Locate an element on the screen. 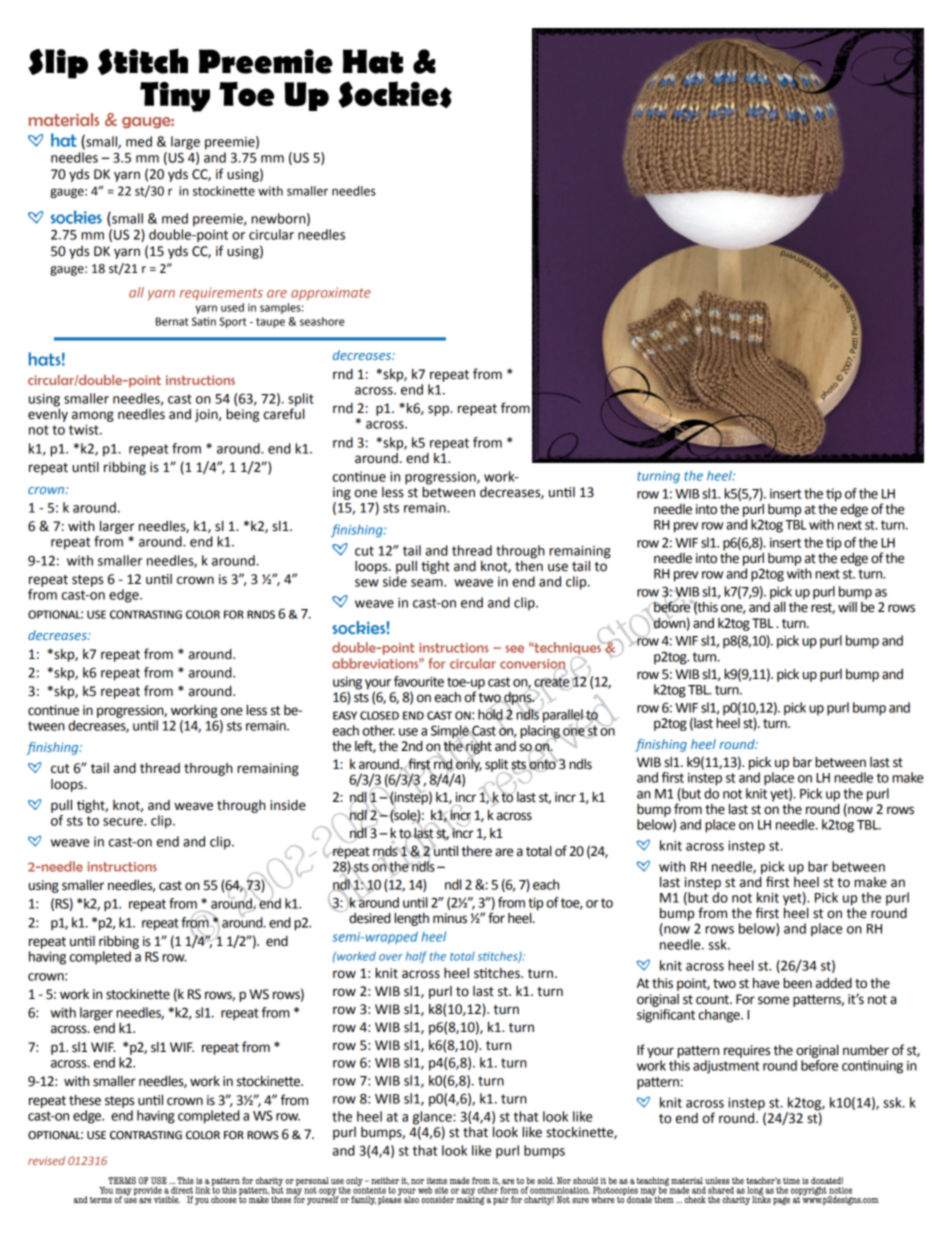  onto is located at coordinates (542, 764).
